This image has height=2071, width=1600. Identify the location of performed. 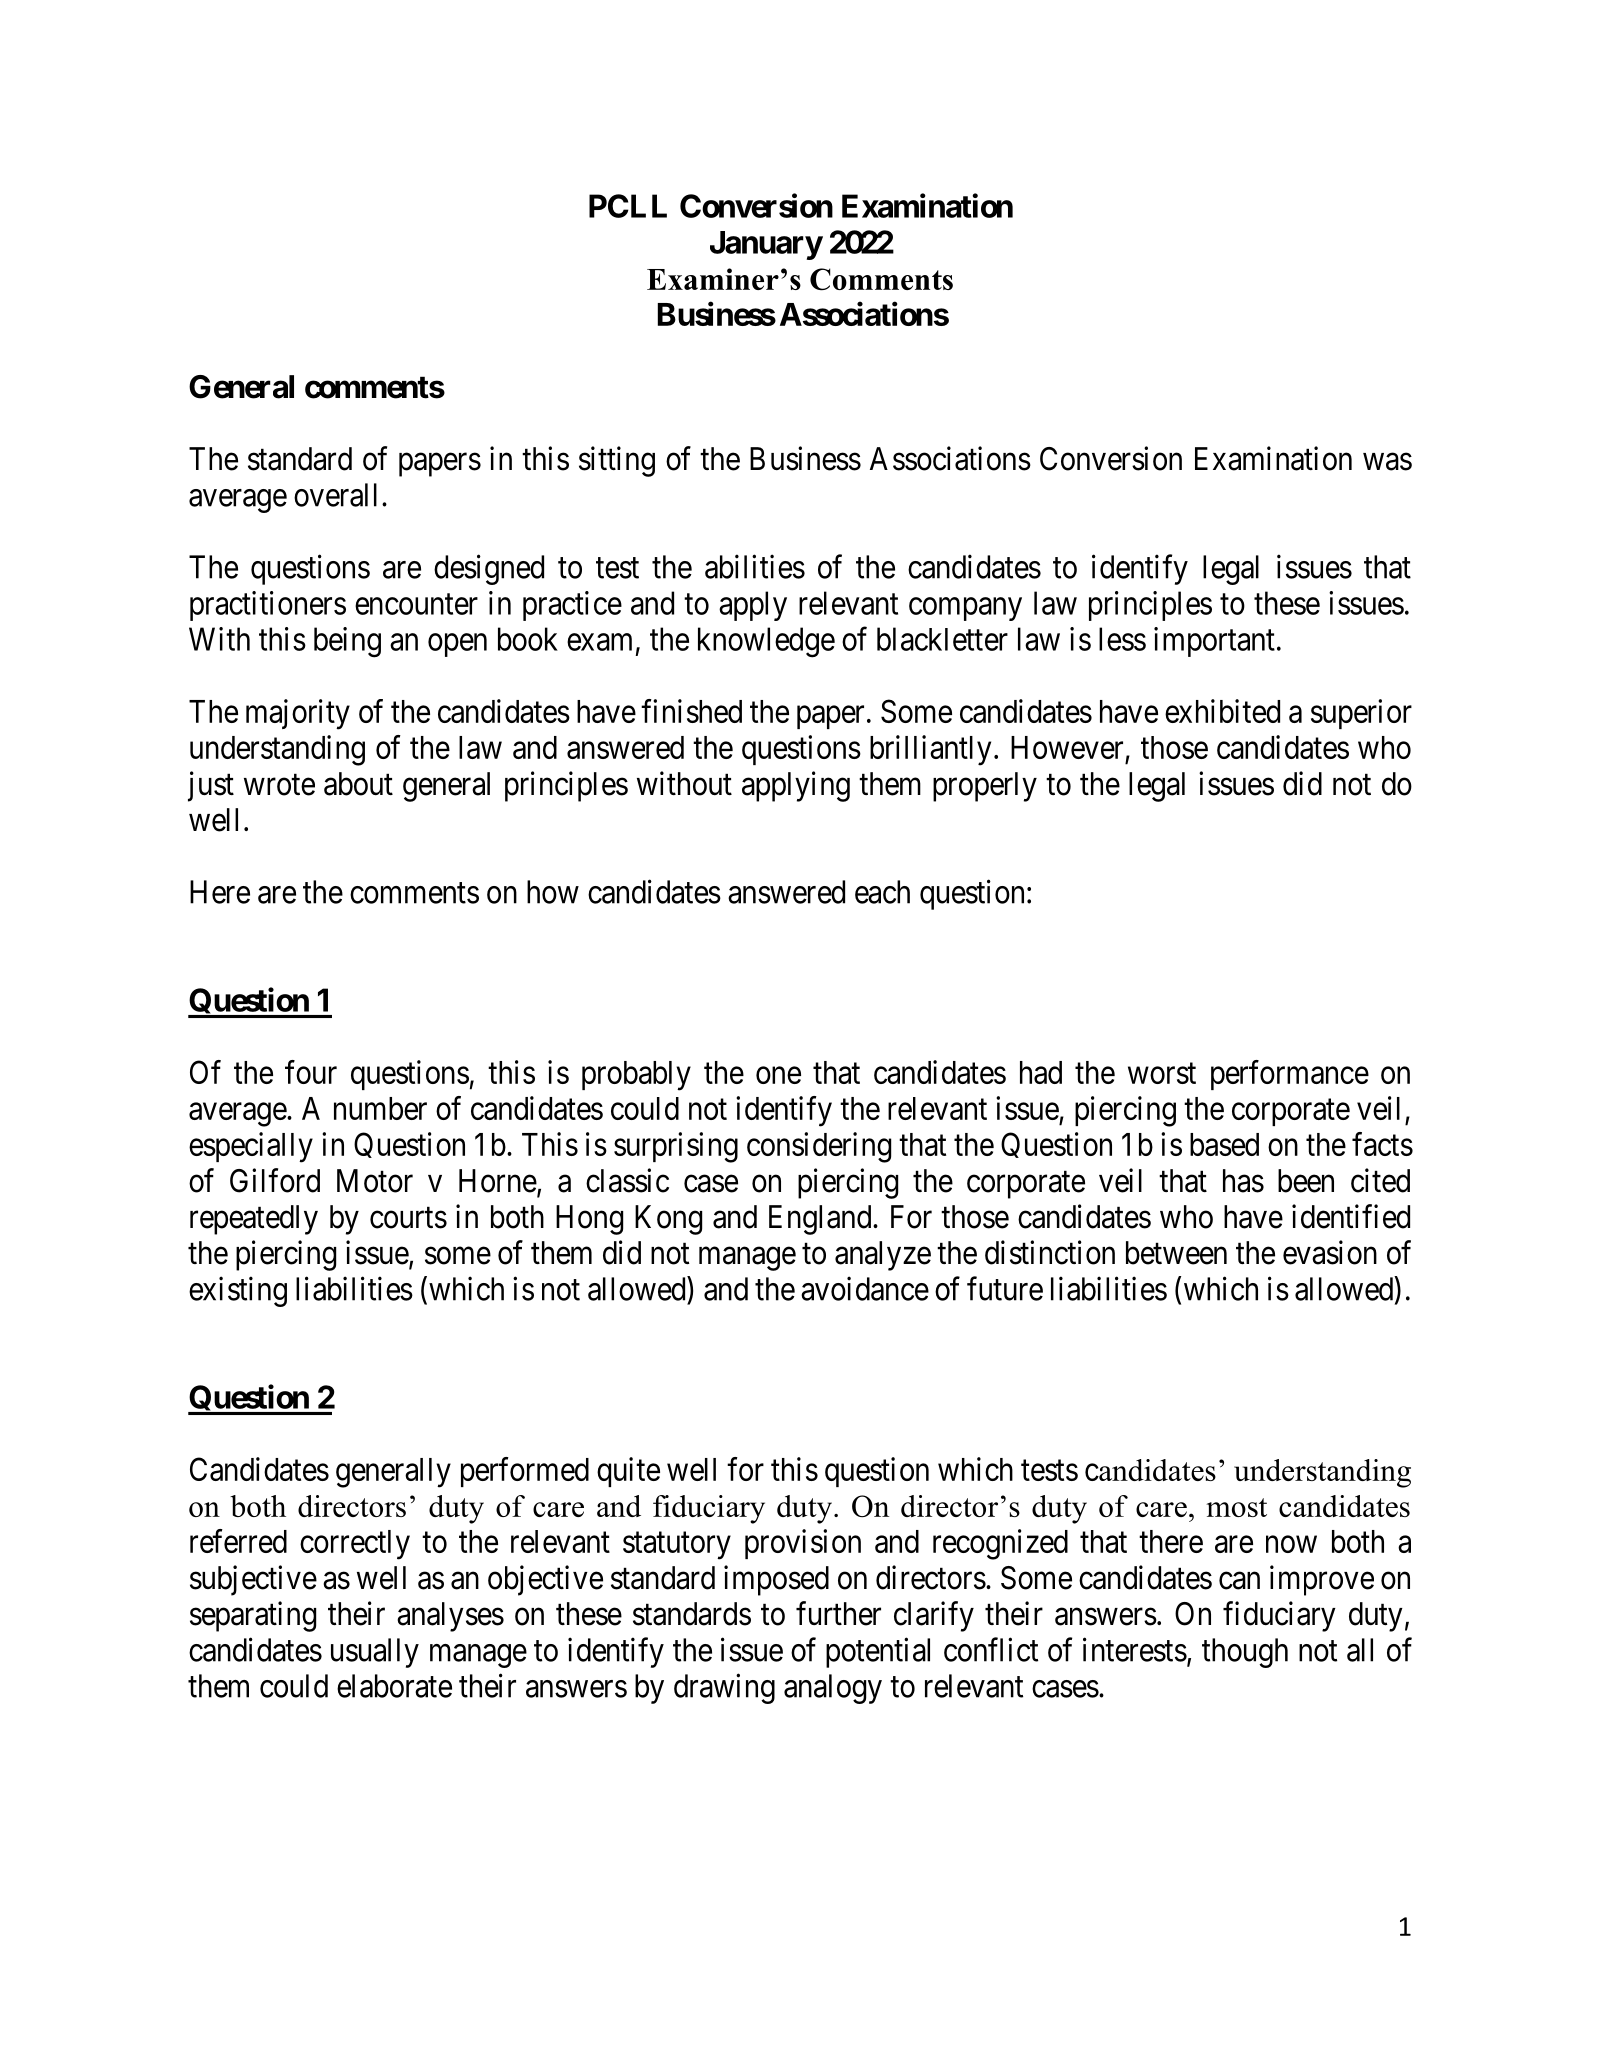
(525, 1472).
